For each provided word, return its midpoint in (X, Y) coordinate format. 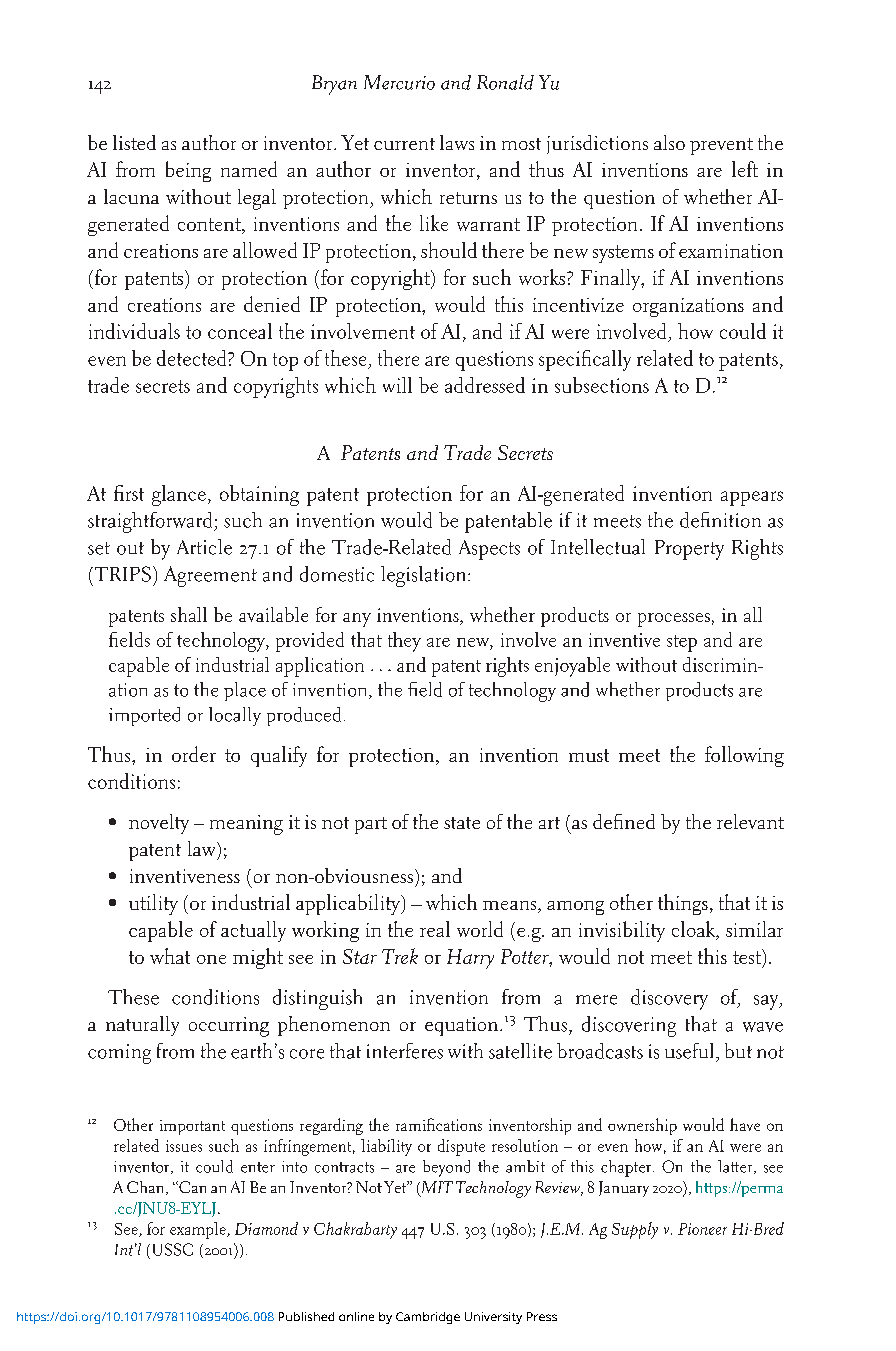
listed (134, 142)
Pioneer (702, 1229)
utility (153, 904)
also (669, 142)
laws (457, 142)
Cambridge (428, 1318)
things (683, 904)
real (435, 929)
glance (179, 495)
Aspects (489, 550)
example (199, 1230)
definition (720, 520)
